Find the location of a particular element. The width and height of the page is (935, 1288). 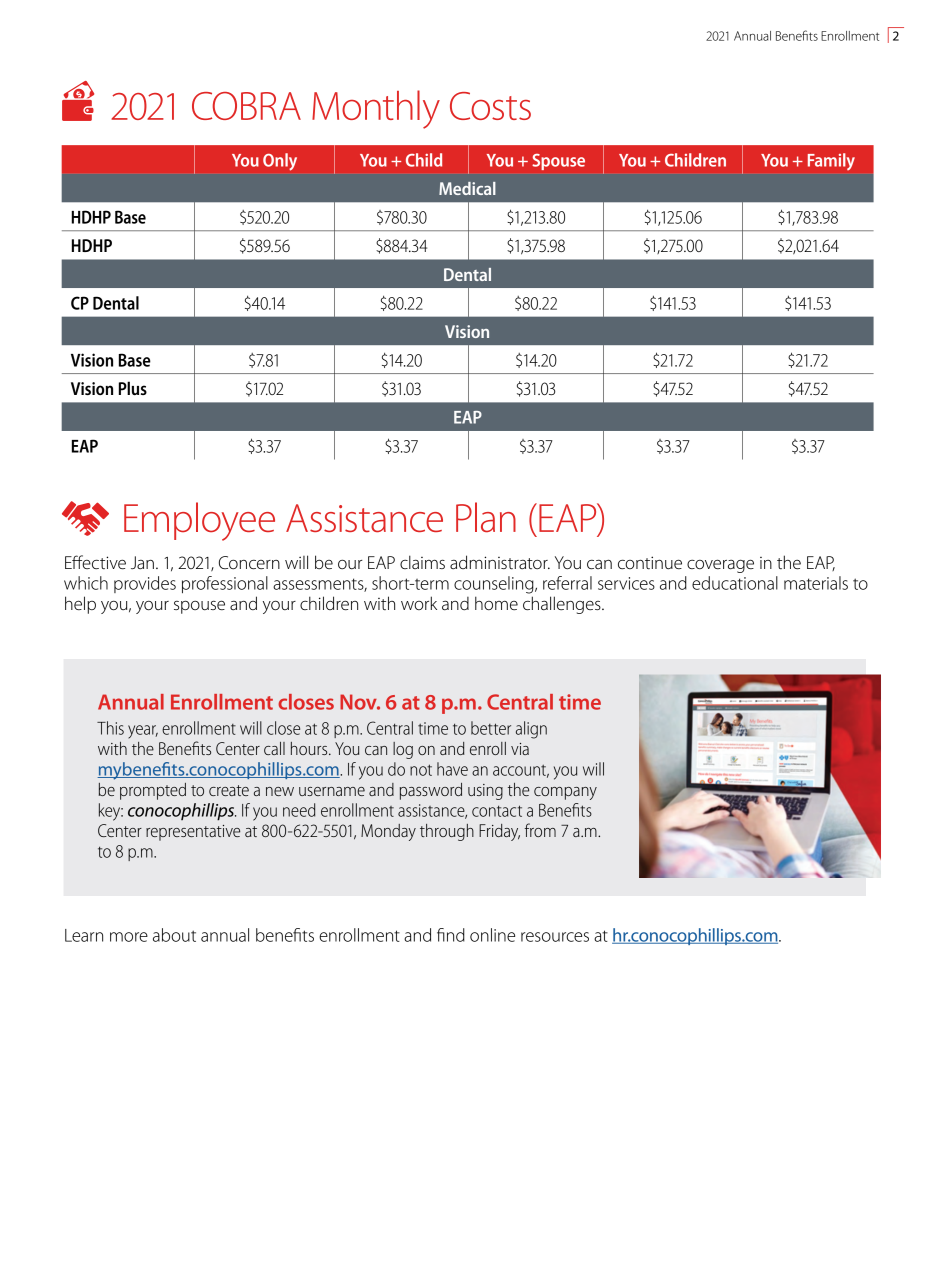

Plan is located at coordinates (486, 517).
